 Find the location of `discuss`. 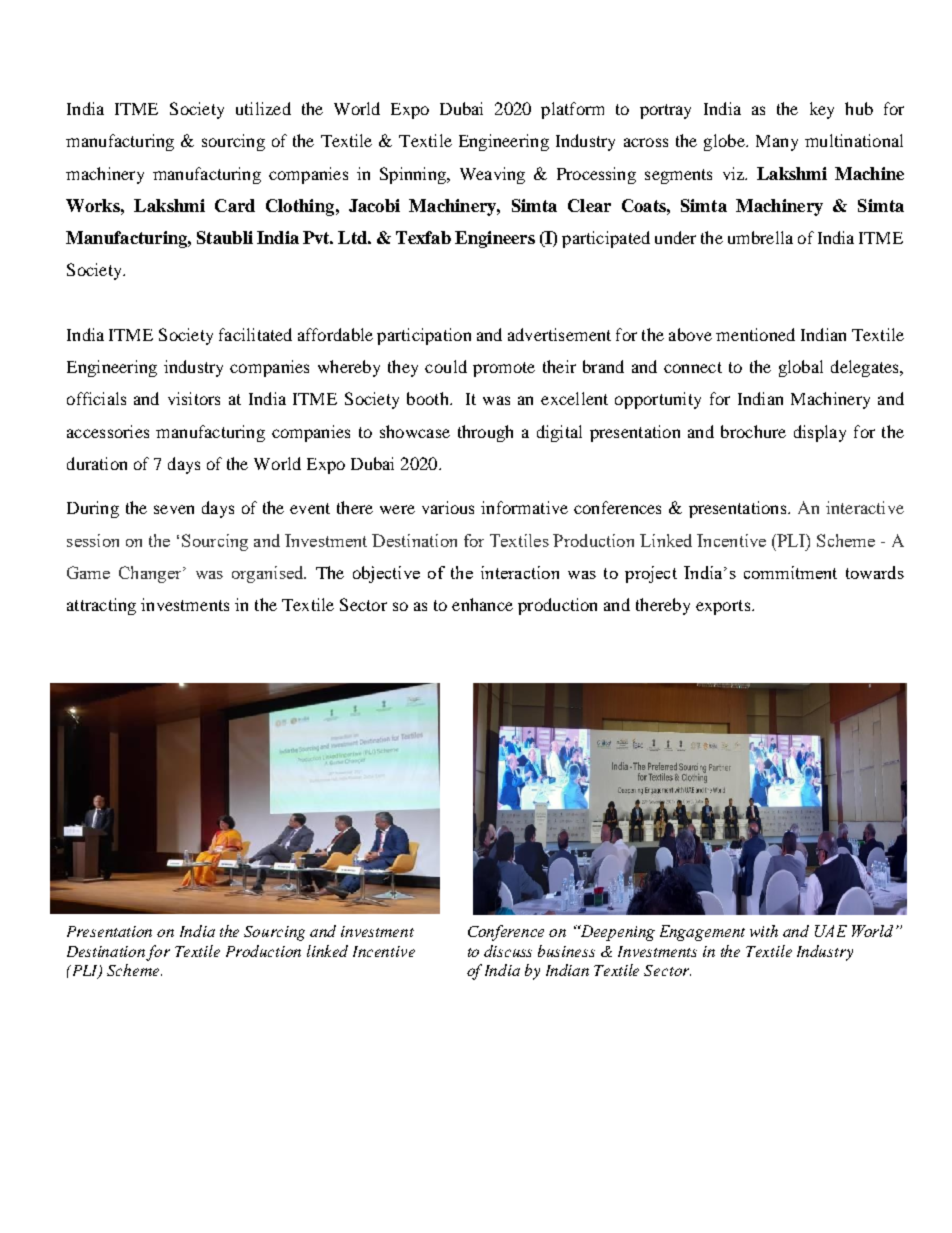

discuss is located at coordinates (508, 951).
